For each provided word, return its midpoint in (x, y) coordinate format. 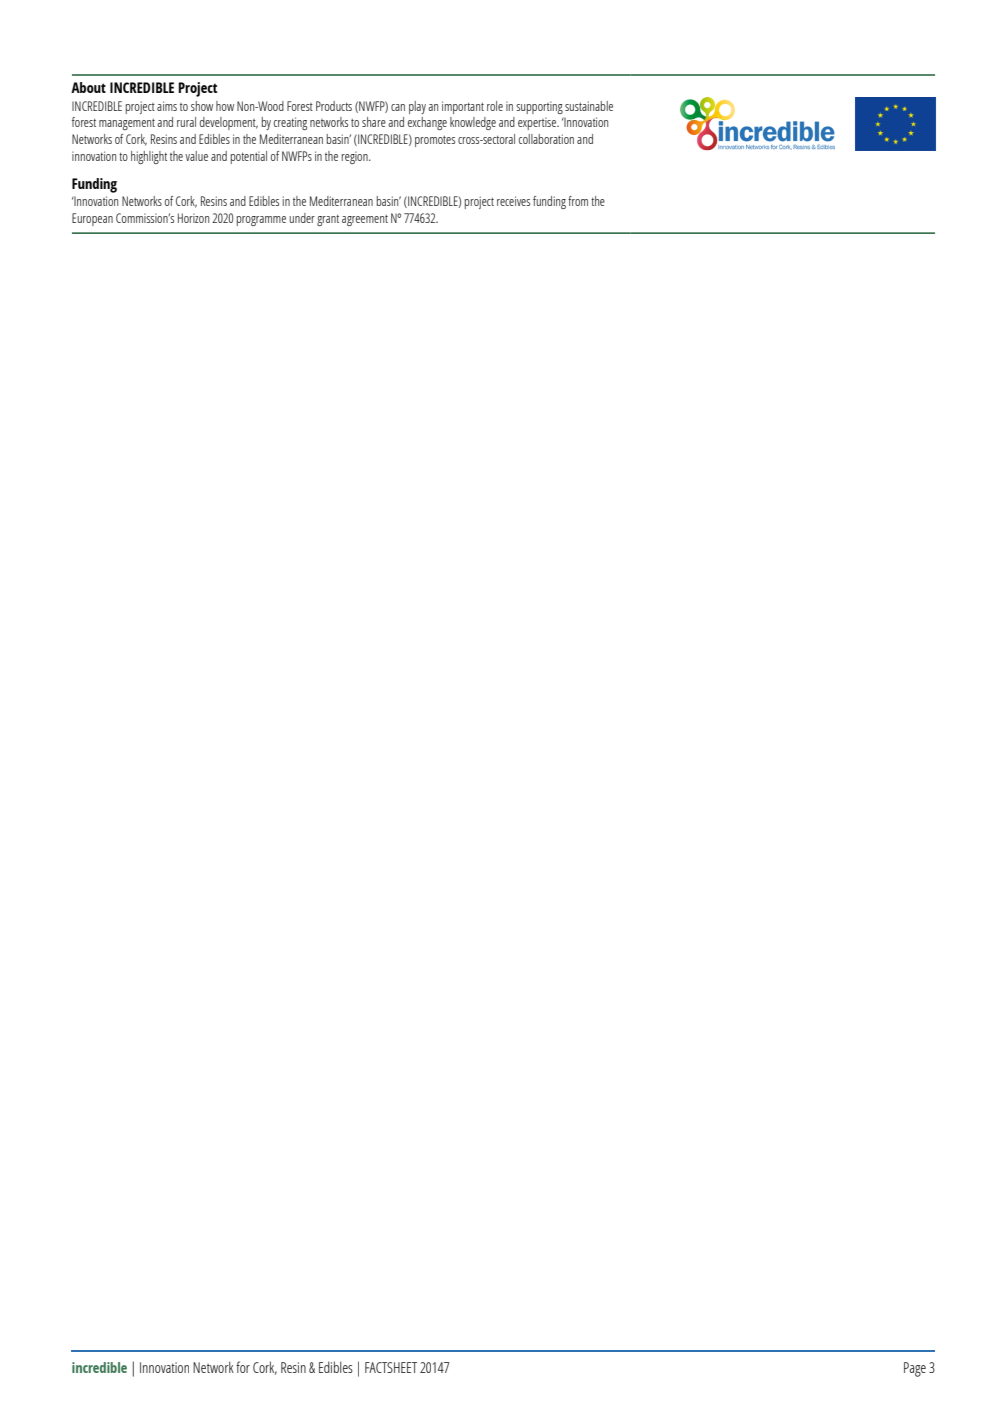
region (356, 157)
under (302, 218)
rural (186, 122)
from (578, 201)
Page (915, 1369)
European (92, 219)
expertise (538, 123)
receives (513, 201)
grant (328, 220)
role (495, 106)
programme (261, 221)
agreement (365, 220)
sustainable (589, 106)
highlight (149, 157)
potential (249, 157)
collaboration (546, 139)
